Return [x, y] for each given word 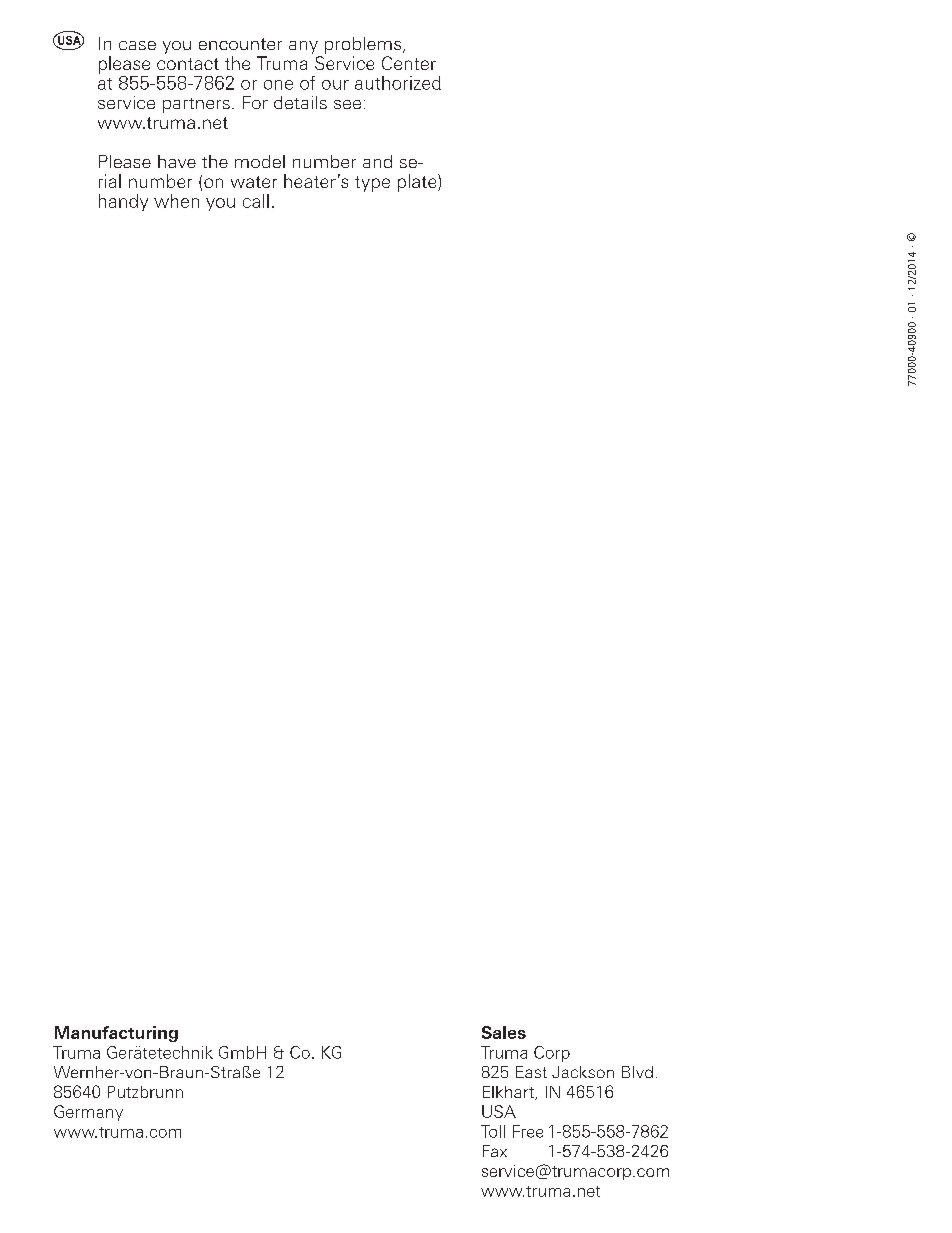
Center [409, 63]
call [256, 201]
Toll [493, 1131]
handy [123, 202]
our [335, 85]
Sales [504, 1032]
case [137, 45]
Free [528, 1131]
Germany [88, 1113]
